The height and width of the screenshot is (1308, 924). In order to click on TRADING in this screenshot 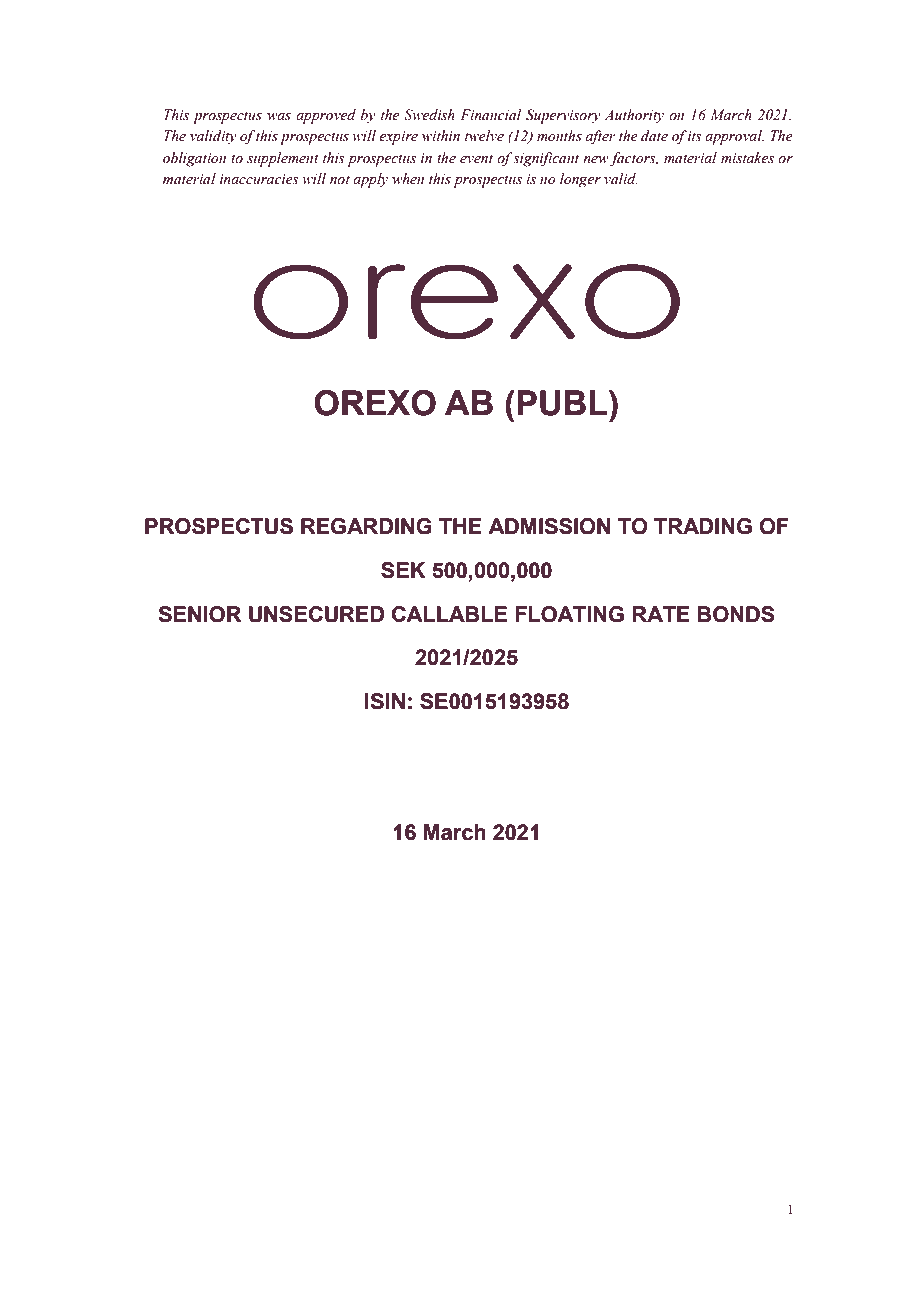, I will do `click(703, 526)`.
